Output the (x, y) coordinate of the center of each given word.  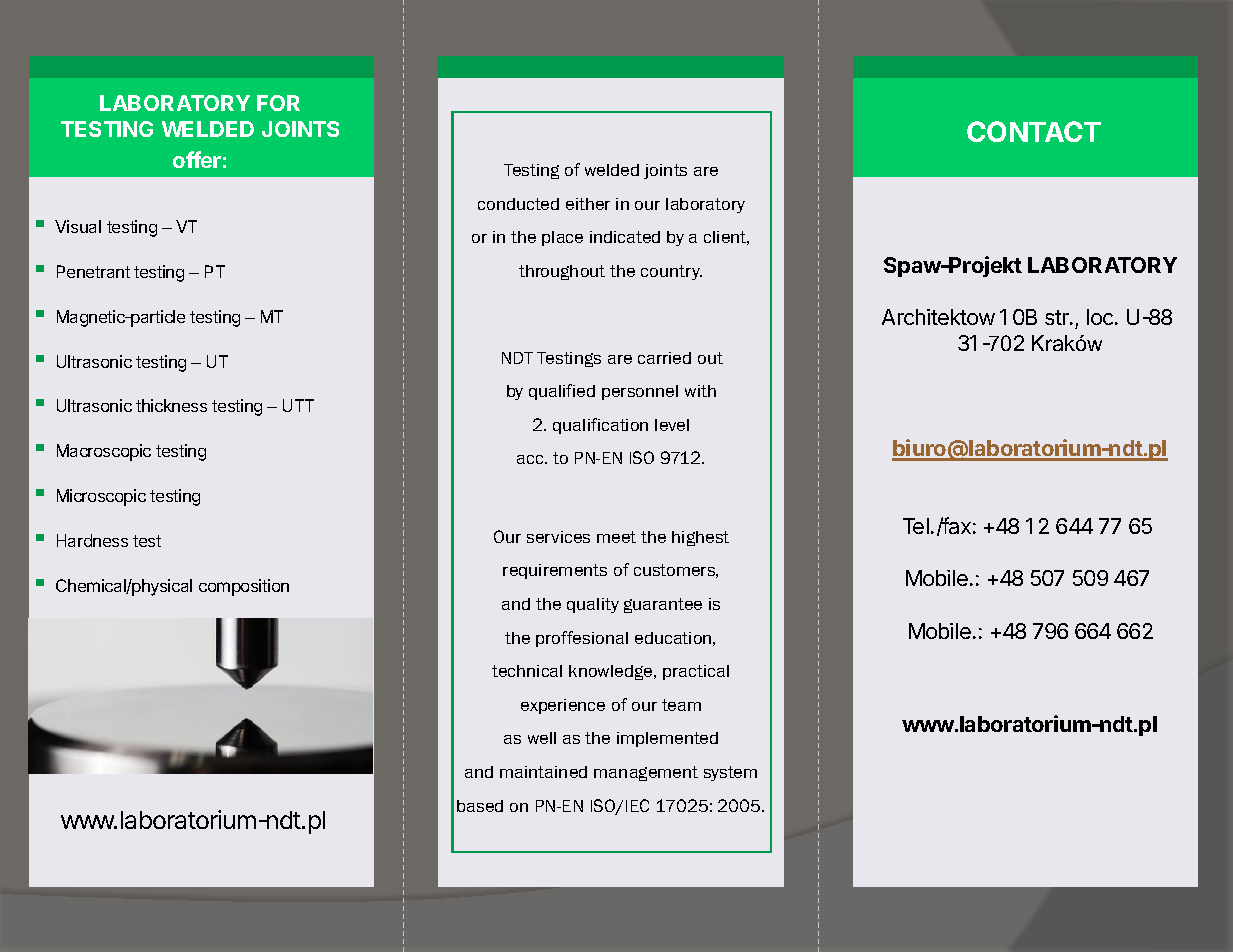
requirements (555, 571)
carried (664, 358)
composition (244, 587)
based (480, 806)
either (588, 204)
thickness (171, 405)
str (1058, 317)
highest (700, 538)
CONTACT (1034, 131)
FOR (278, 103)
